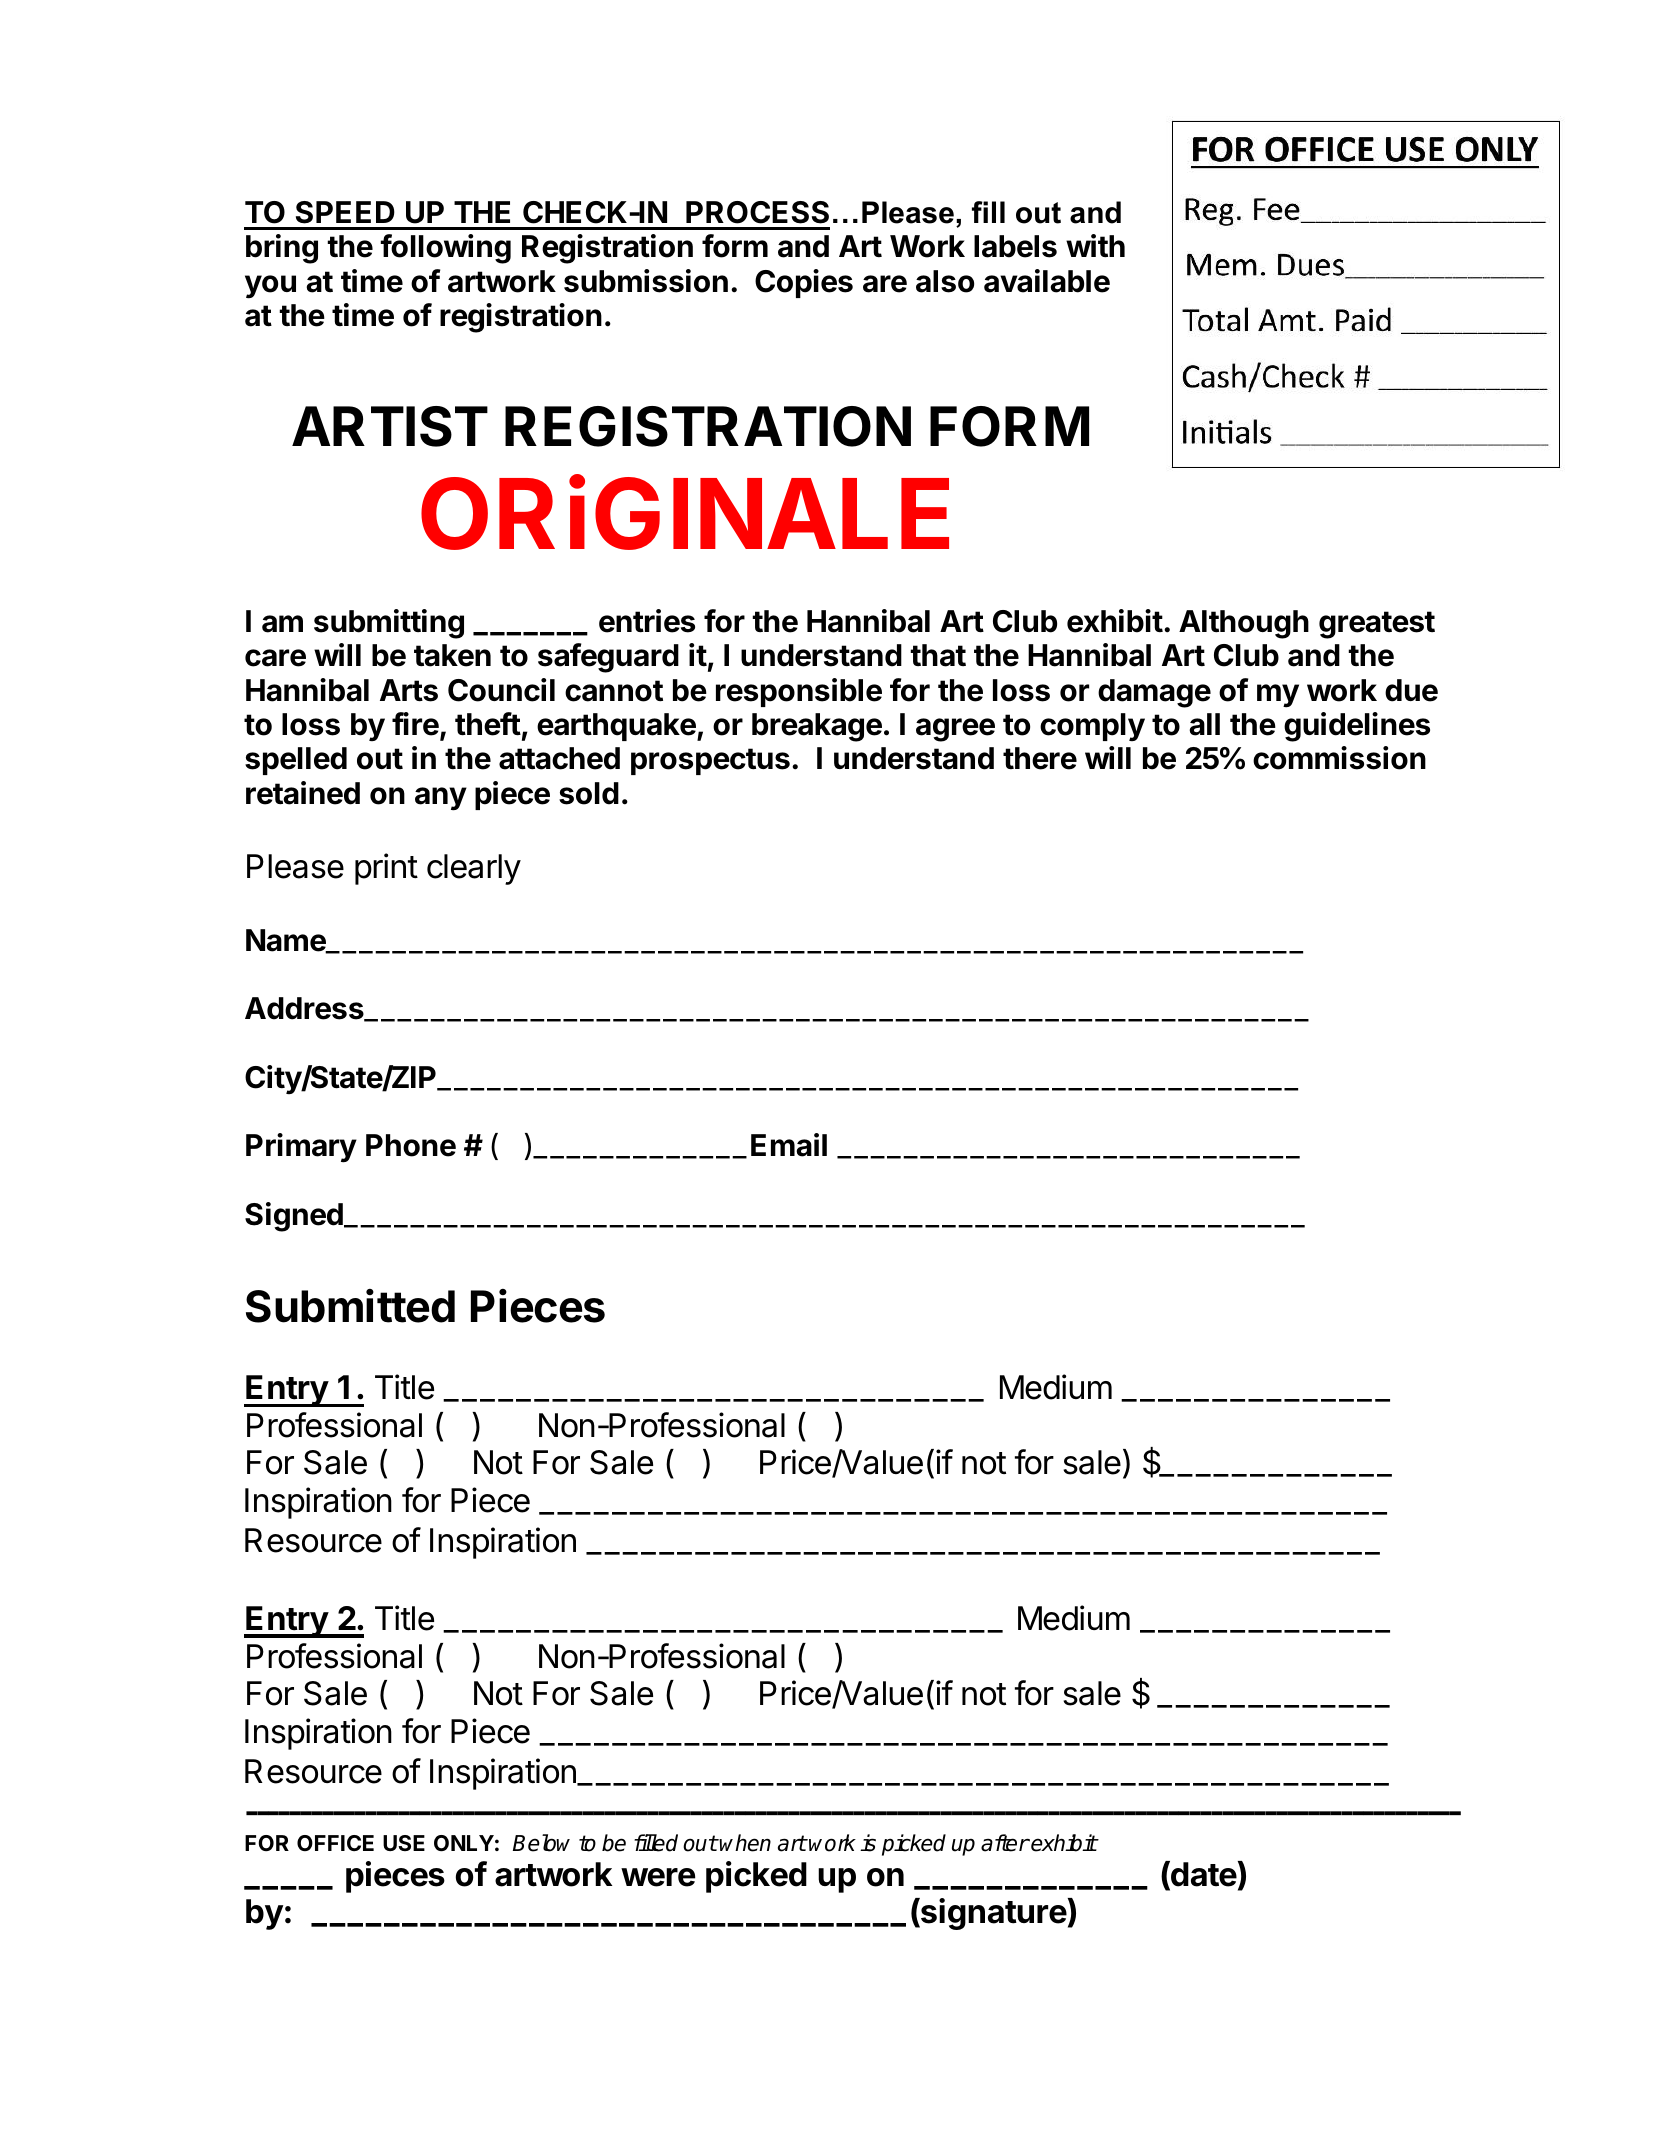  Describe the element at coordinates (1095, 246) in the screenshot. I see `with` at that location.
